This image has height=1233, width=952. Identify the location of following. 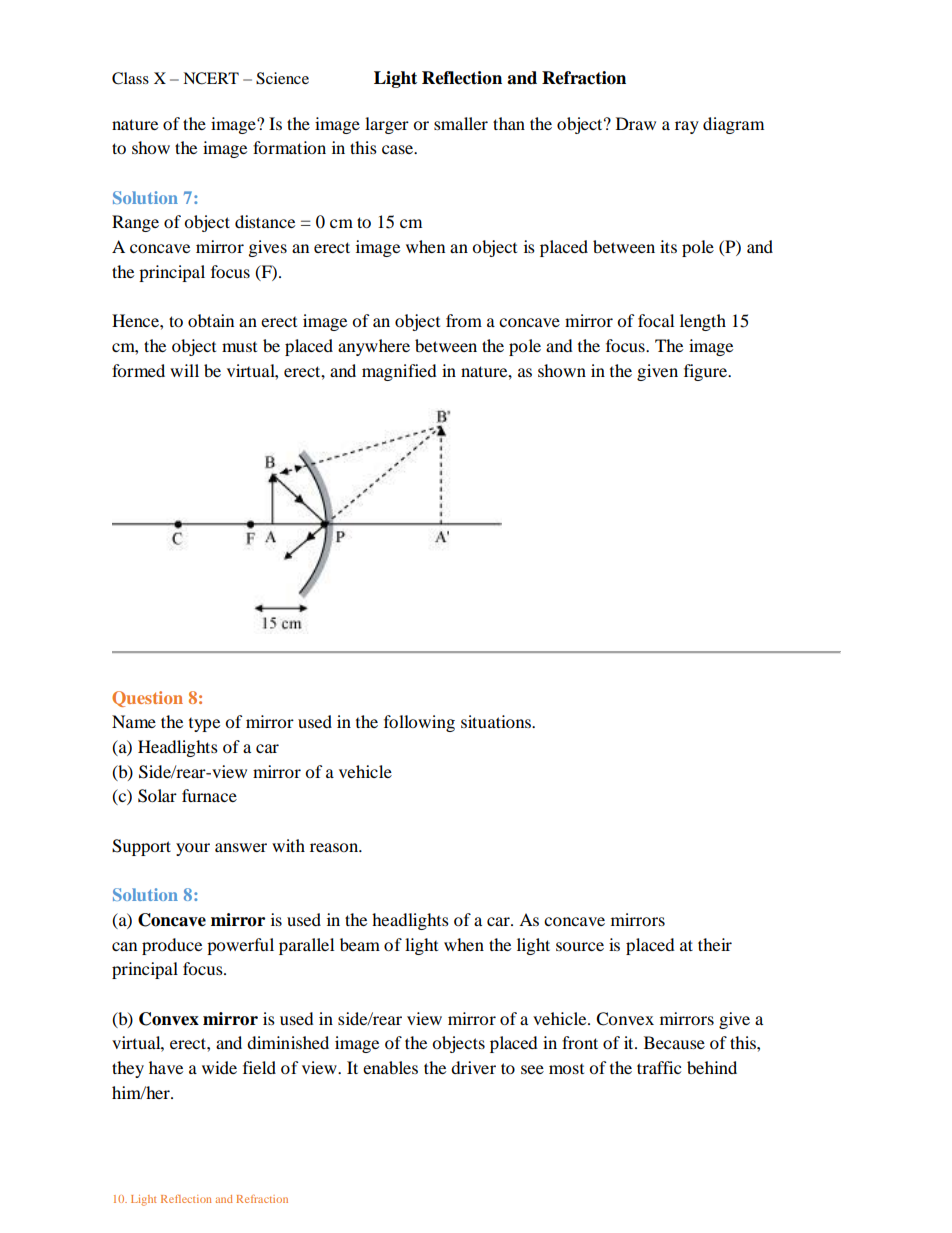
(419, 723).
